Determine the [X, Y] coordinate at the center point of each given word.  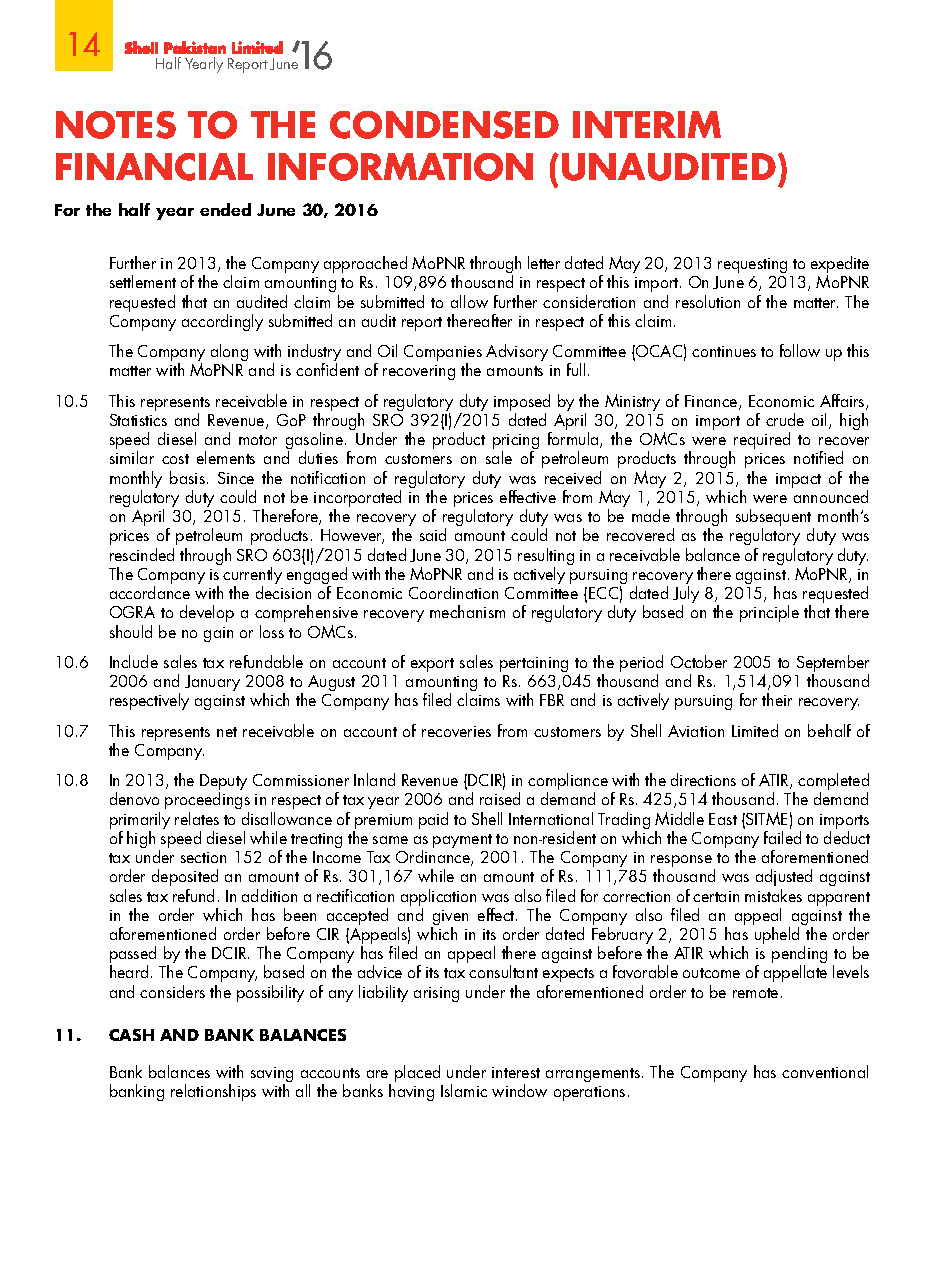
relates [197, 818]
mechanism [467, 611]
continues [724, 351]
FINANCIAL [154, 167]
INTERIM [647, 124]
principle [769, 613]
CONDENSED [444, 125]
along [229, 352]
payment [462, 841]
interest [516, 1072]
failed [782, 836]
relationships [213, 1092]
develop [207, 613]
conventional [825, 1071]
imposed [522, 404]
